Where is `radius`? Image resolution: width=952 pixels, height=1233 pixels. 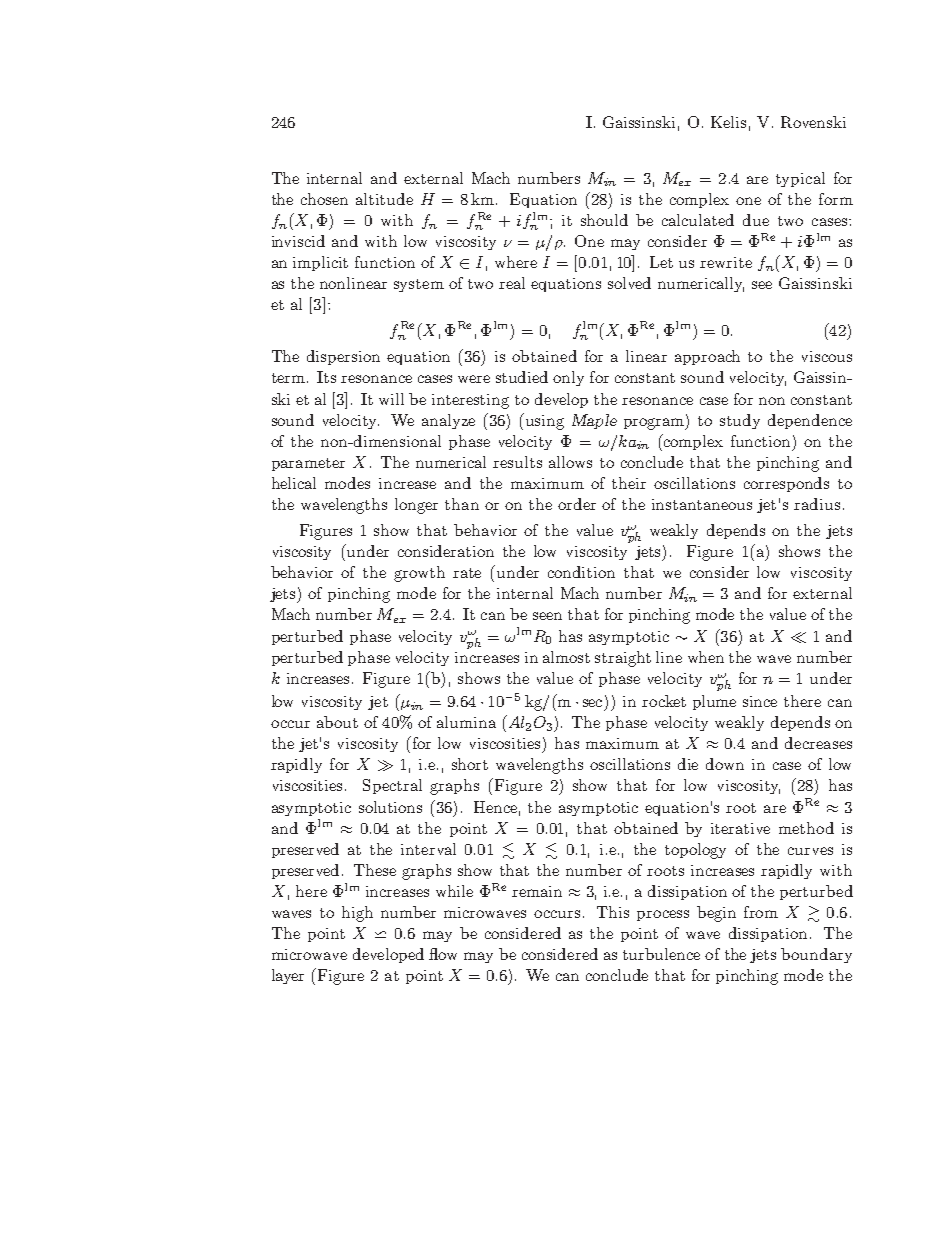 radius is located at coordinates (817, 504).
